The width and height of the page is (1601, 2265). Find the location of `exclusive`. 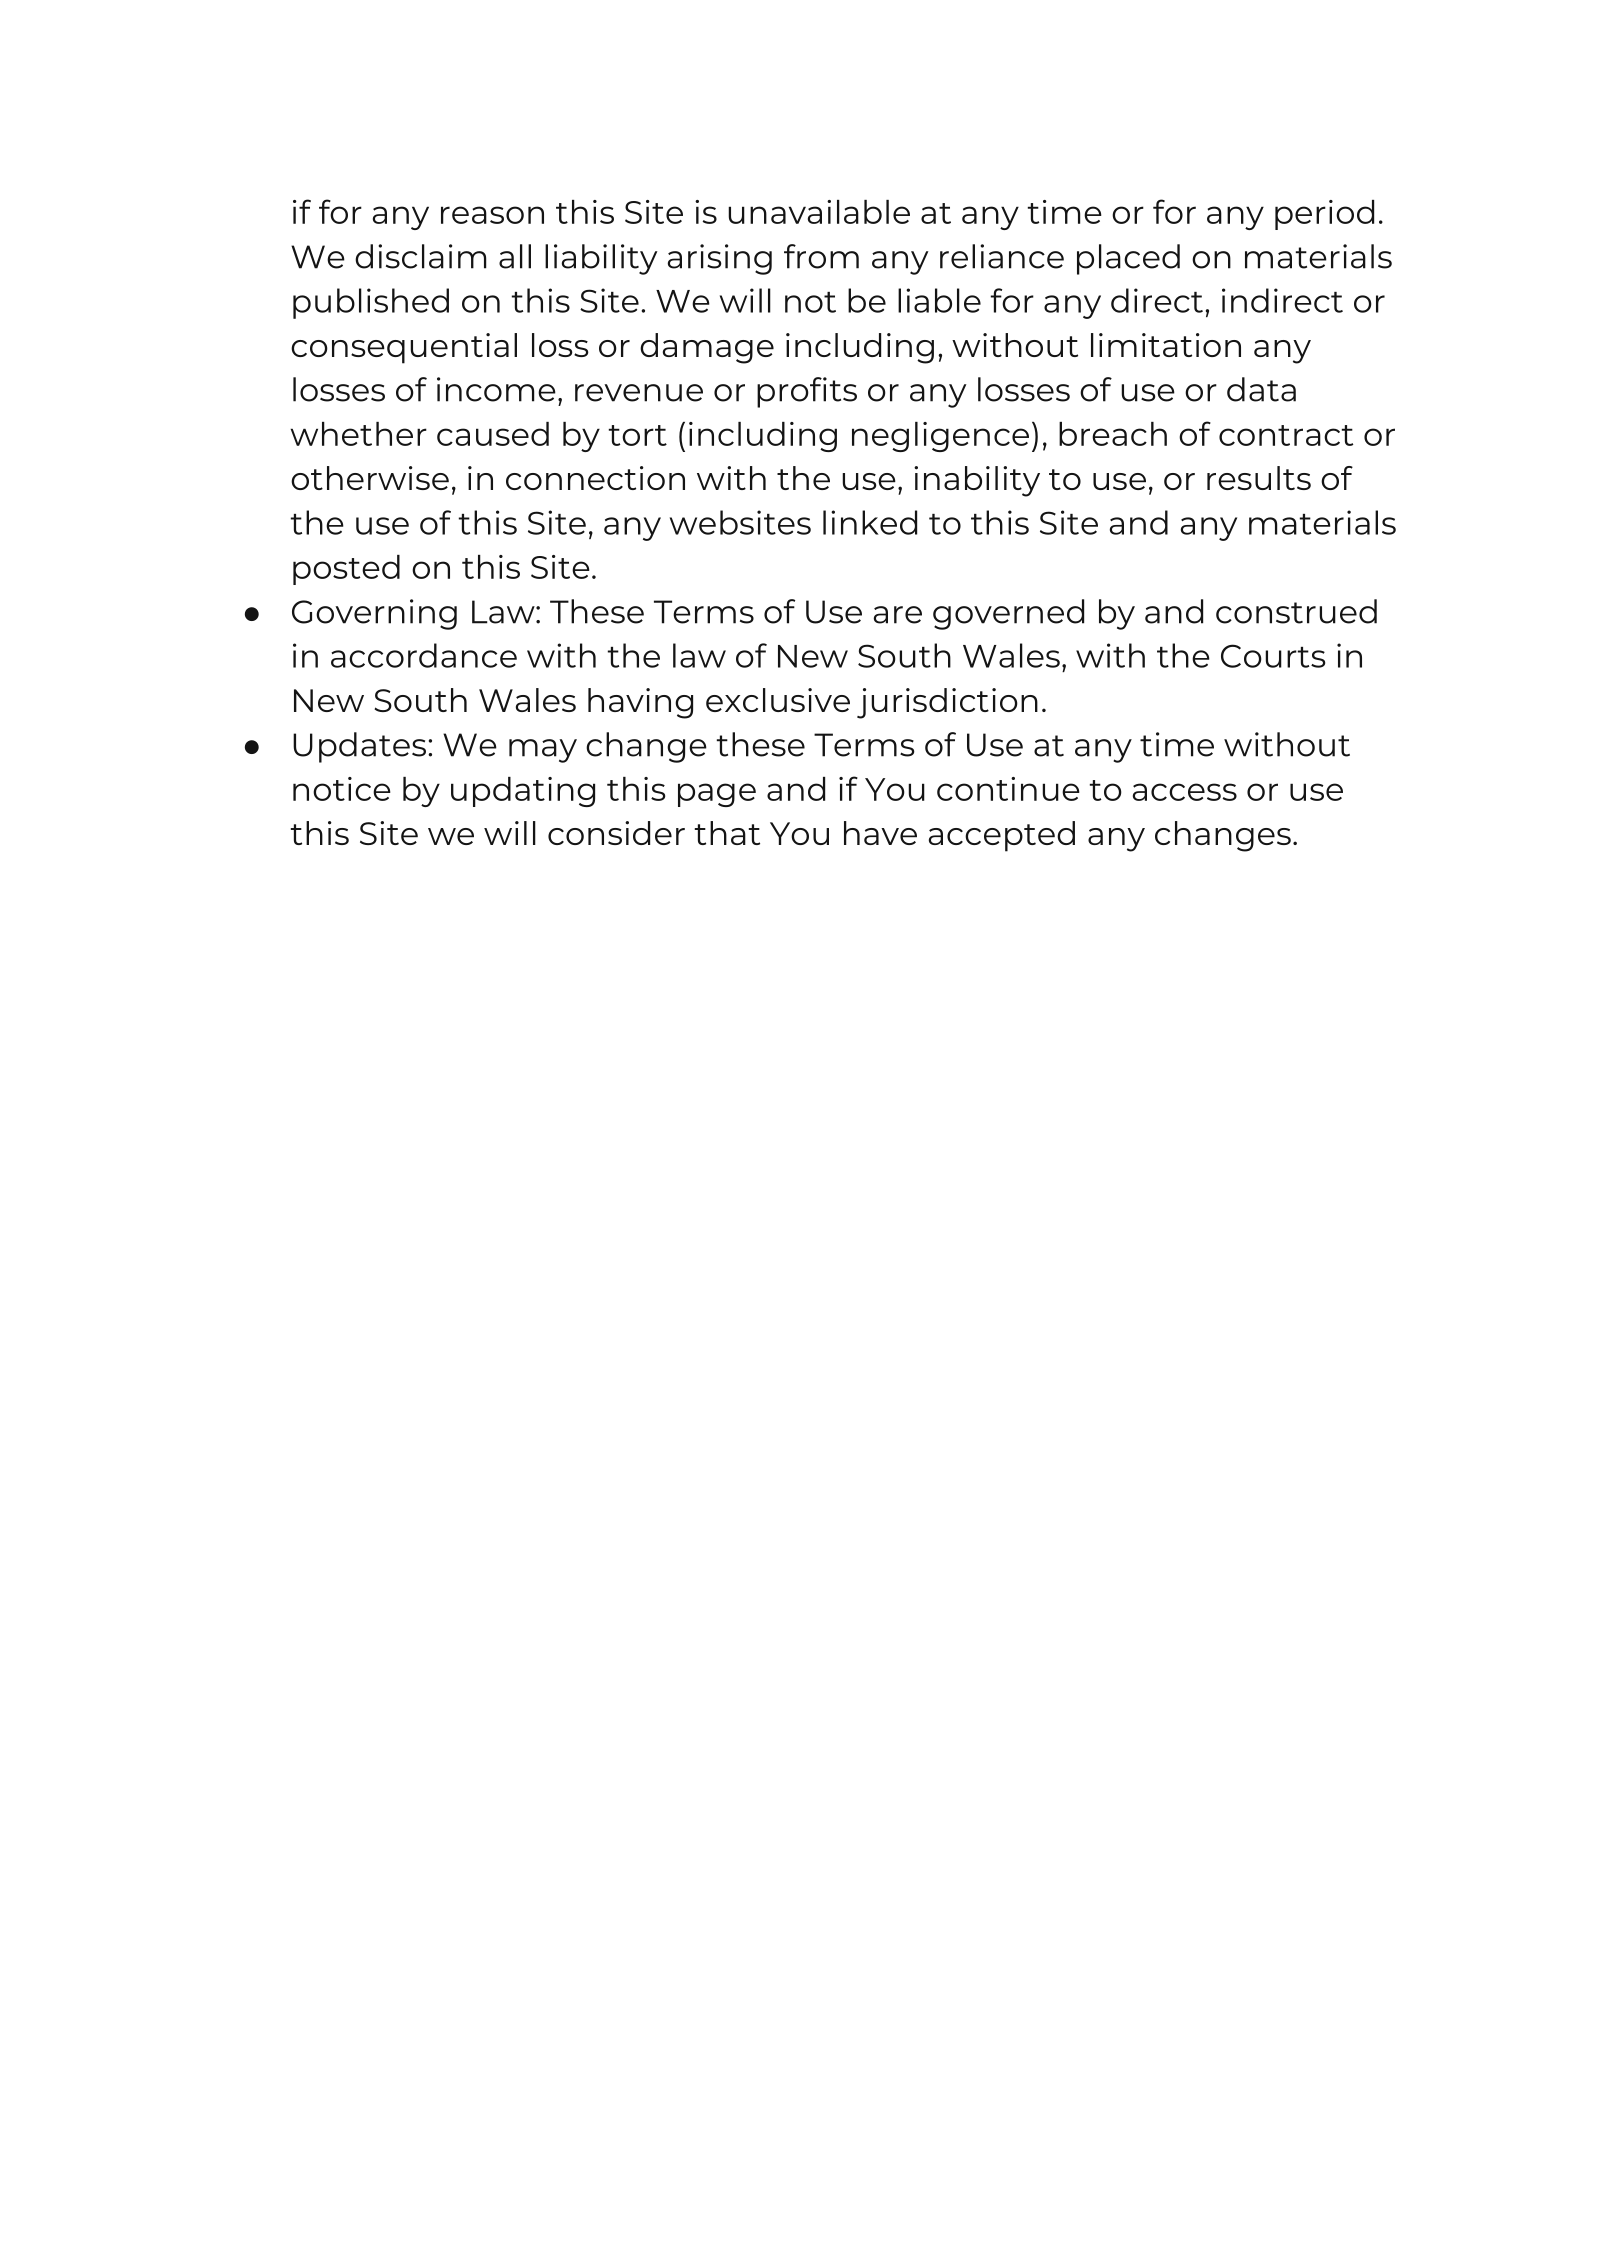

exclusive is located at coordinates (778, 700).
